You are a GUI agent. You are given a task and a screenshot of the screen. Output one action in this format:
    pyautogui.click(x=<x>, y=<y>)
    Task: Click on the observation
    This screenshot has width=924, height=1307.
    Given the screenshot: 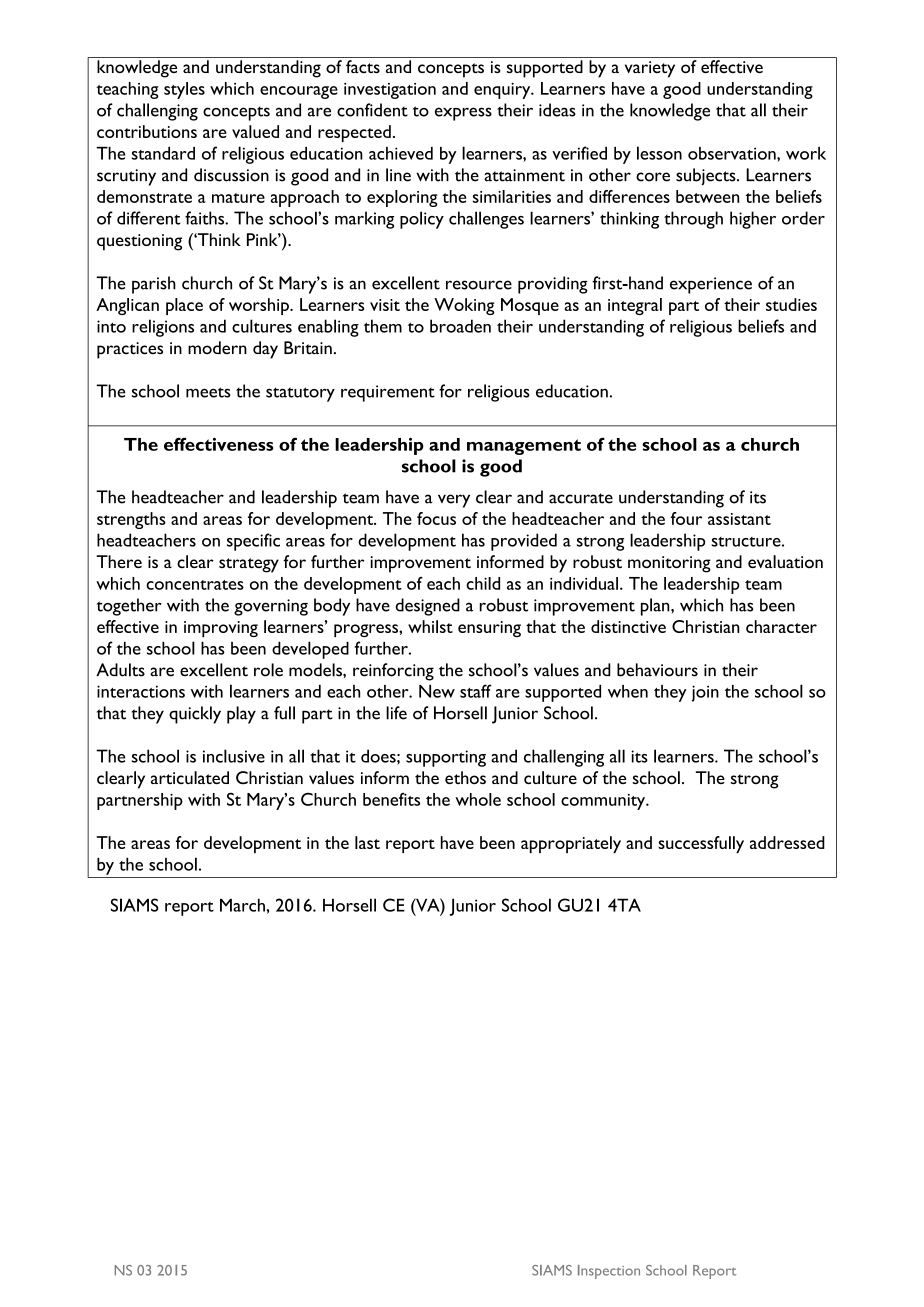 What is the action you would take?
    pyautogui.click(x=733, y=153)
